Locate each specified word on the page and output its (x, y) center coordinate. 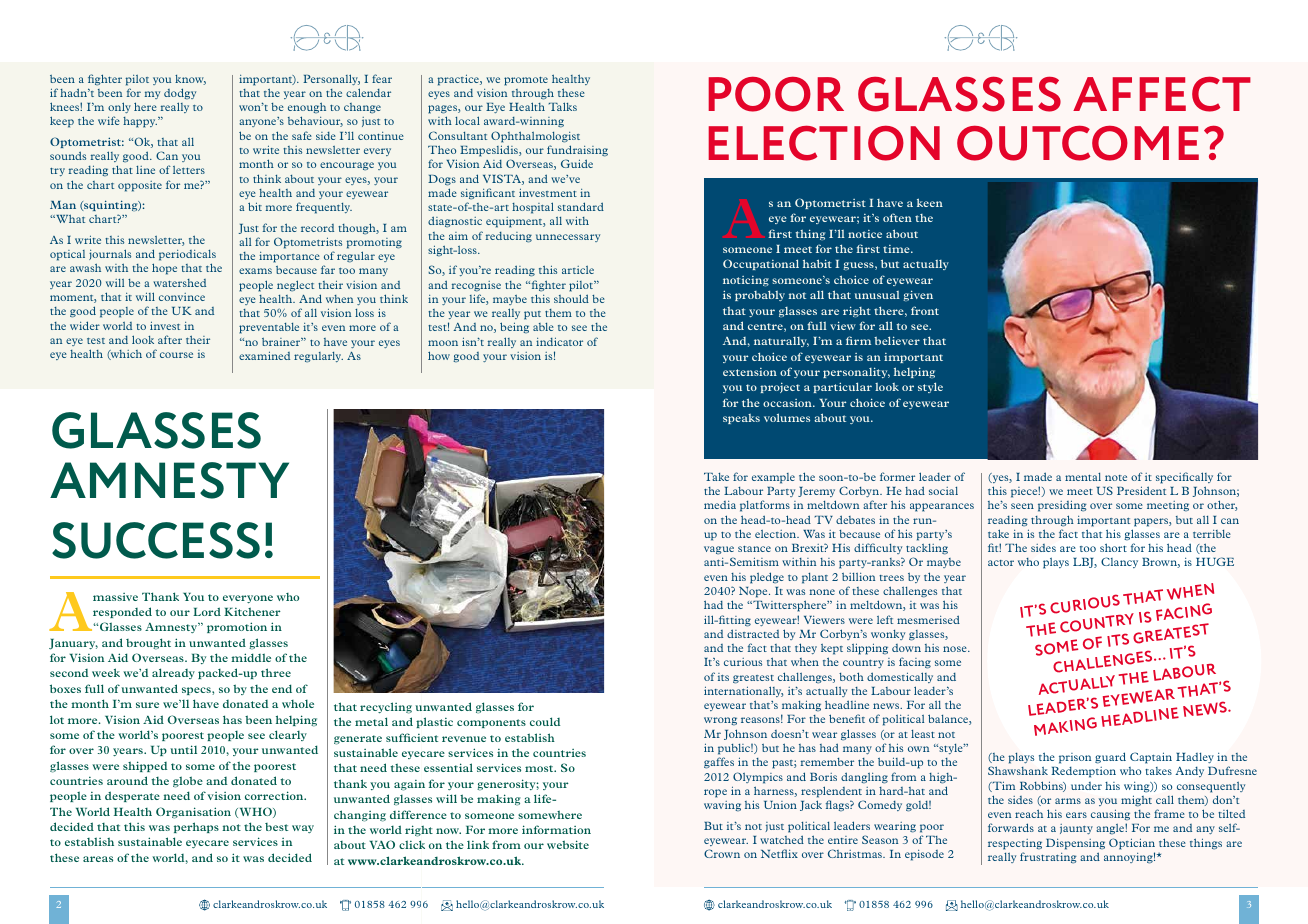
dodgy (180, 94)
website (568, 844)
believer (897, 340)
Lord (207, 611)
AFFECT (1162, 94)
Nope (754, 592)
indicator (559, 341)
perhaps (196, 827)
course (176, 355)
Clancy (1119, 562)
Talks (563, 106)
